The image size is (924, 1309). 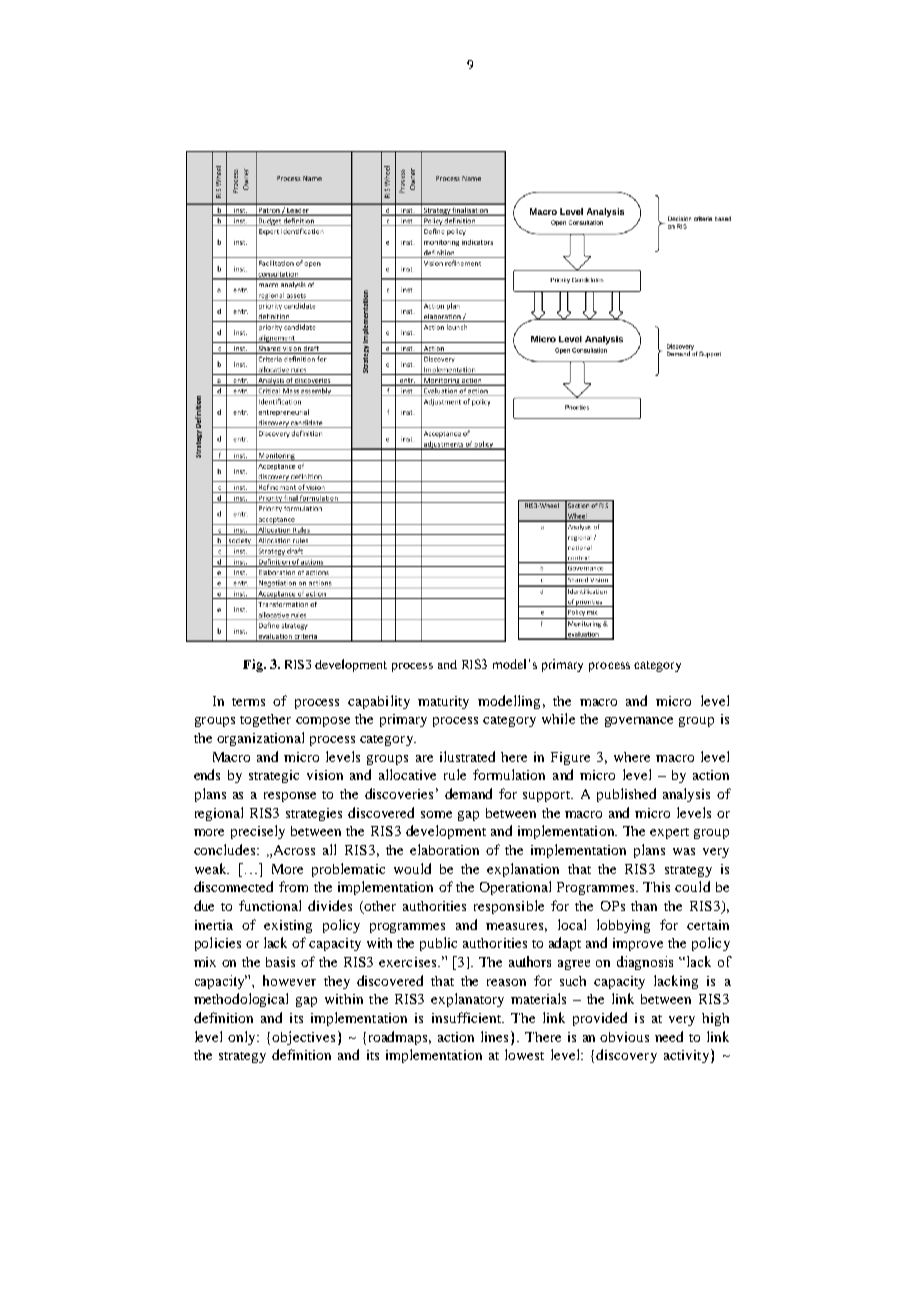 I want to click on lines, so click(x=494, y=1036).
